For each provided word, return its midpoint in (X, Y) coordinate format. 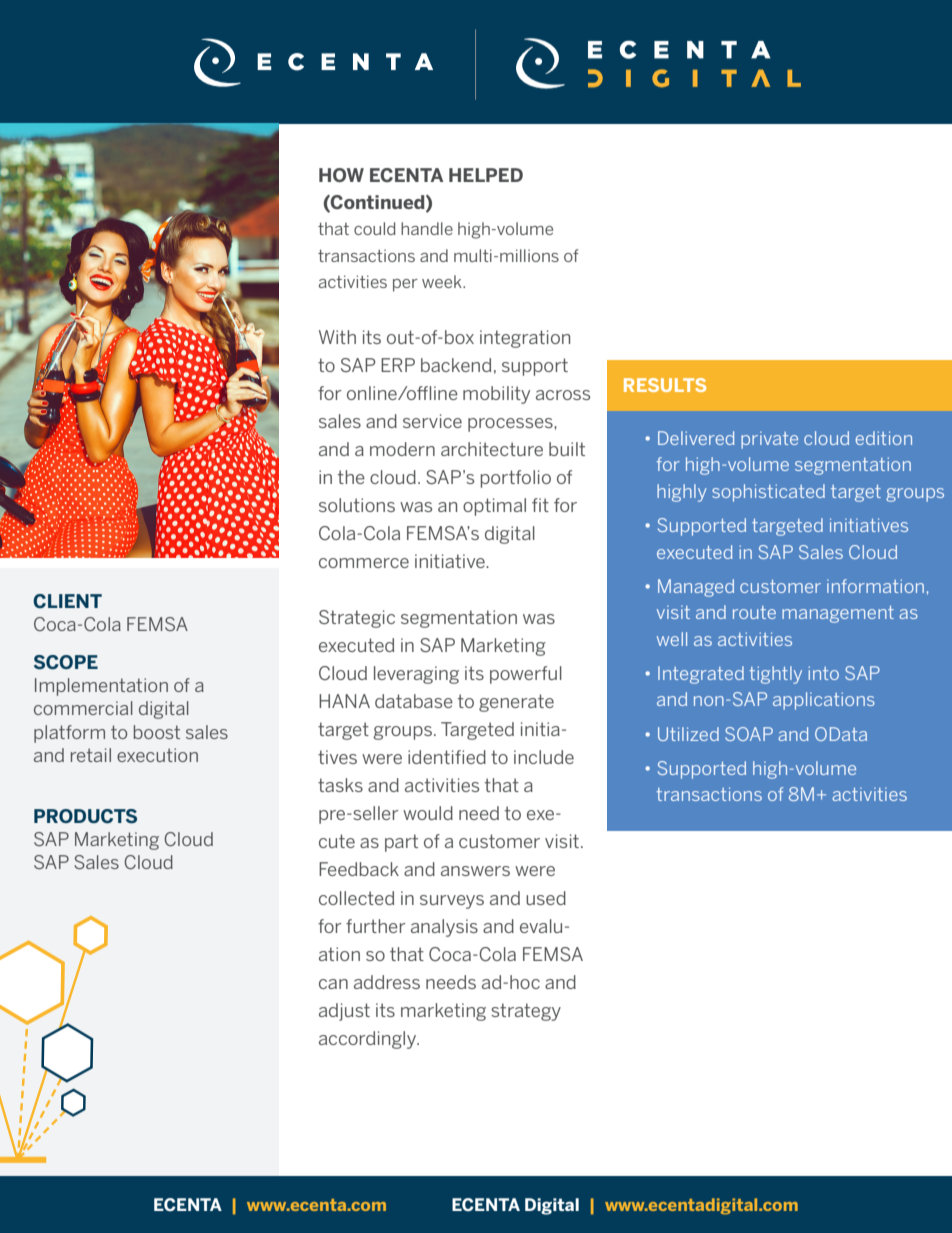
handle (427, 228)
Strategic (357, 619)
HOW (341, 175)
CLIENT (67, 601)
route (754, 612)
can (333, 984)
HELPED (486, 175)
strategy (526, 1012)
